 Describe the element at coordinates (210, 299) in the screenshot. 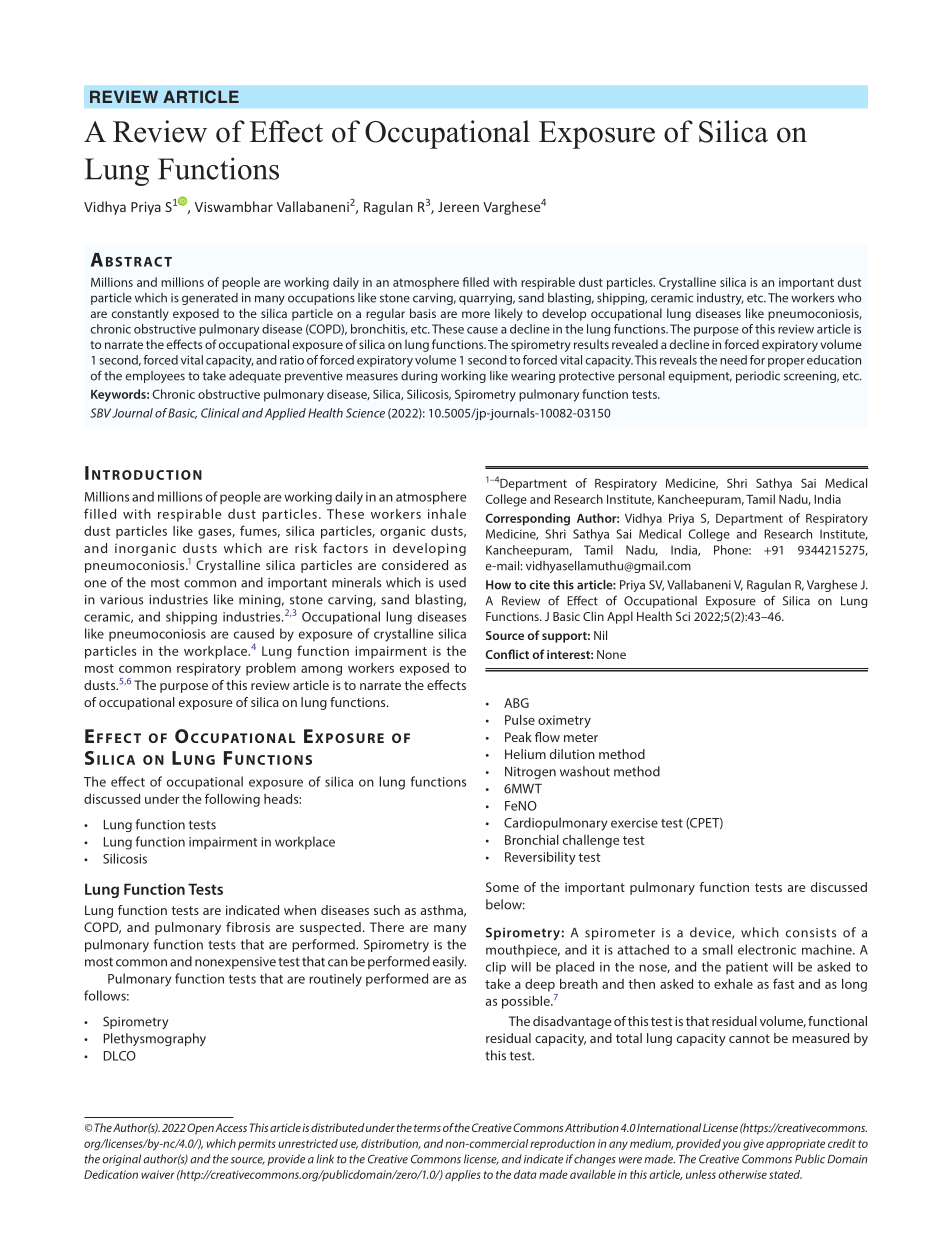

I see `generated` at that location.
